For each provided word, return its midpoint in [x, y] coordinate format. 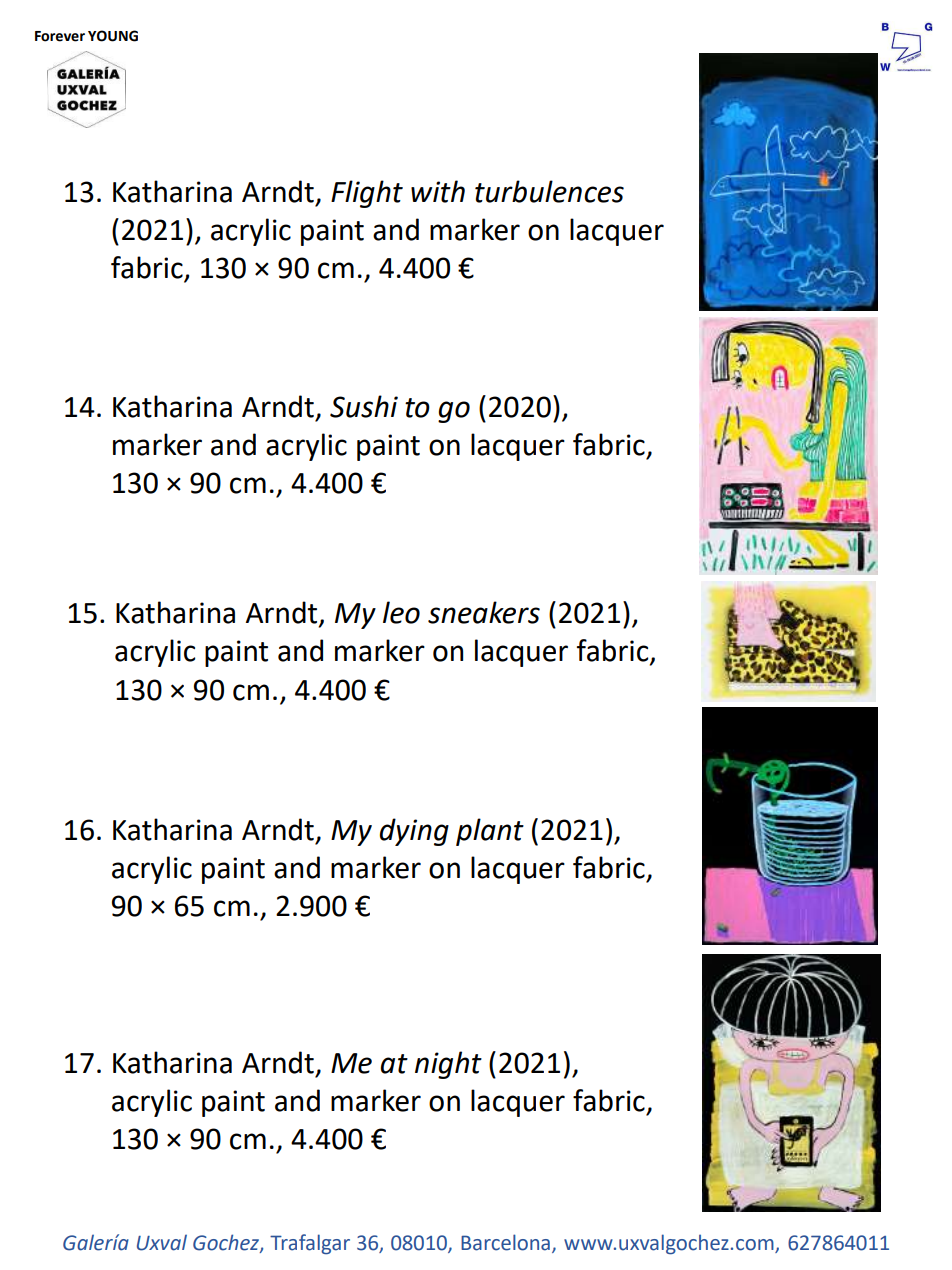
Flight [367, 194]
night [448, 1065]
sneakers [484, 612]
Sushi [364, 406]
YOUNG [113, 36]
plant [490, 832]
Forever [60, 36]
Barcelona [505, 1242]
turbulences [549, 191]
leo [401, 612]
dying [414, 832]
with [438, 191]
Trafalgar [310, 1244]
